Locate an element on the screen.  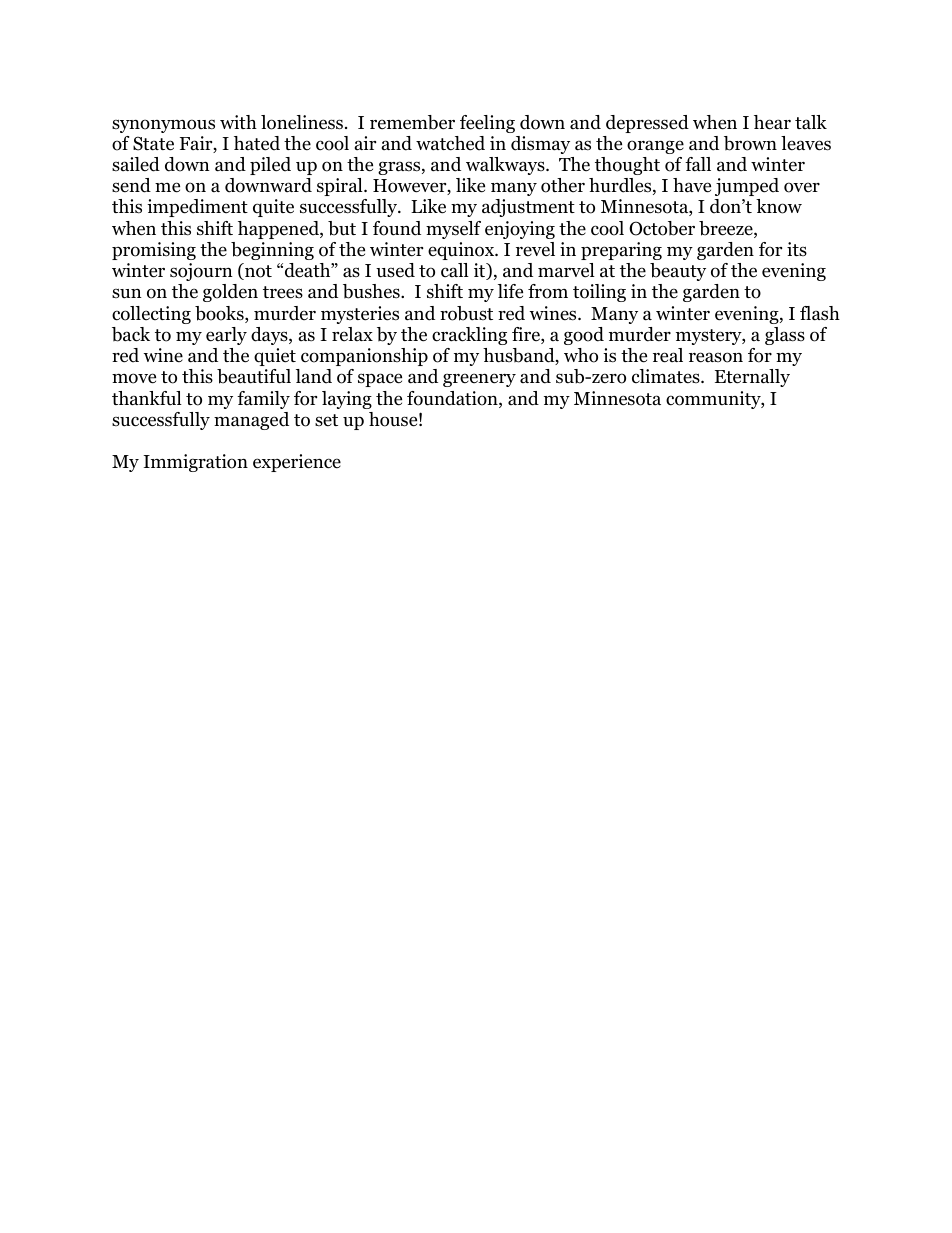
golden is located at coordinates (230, 293).
